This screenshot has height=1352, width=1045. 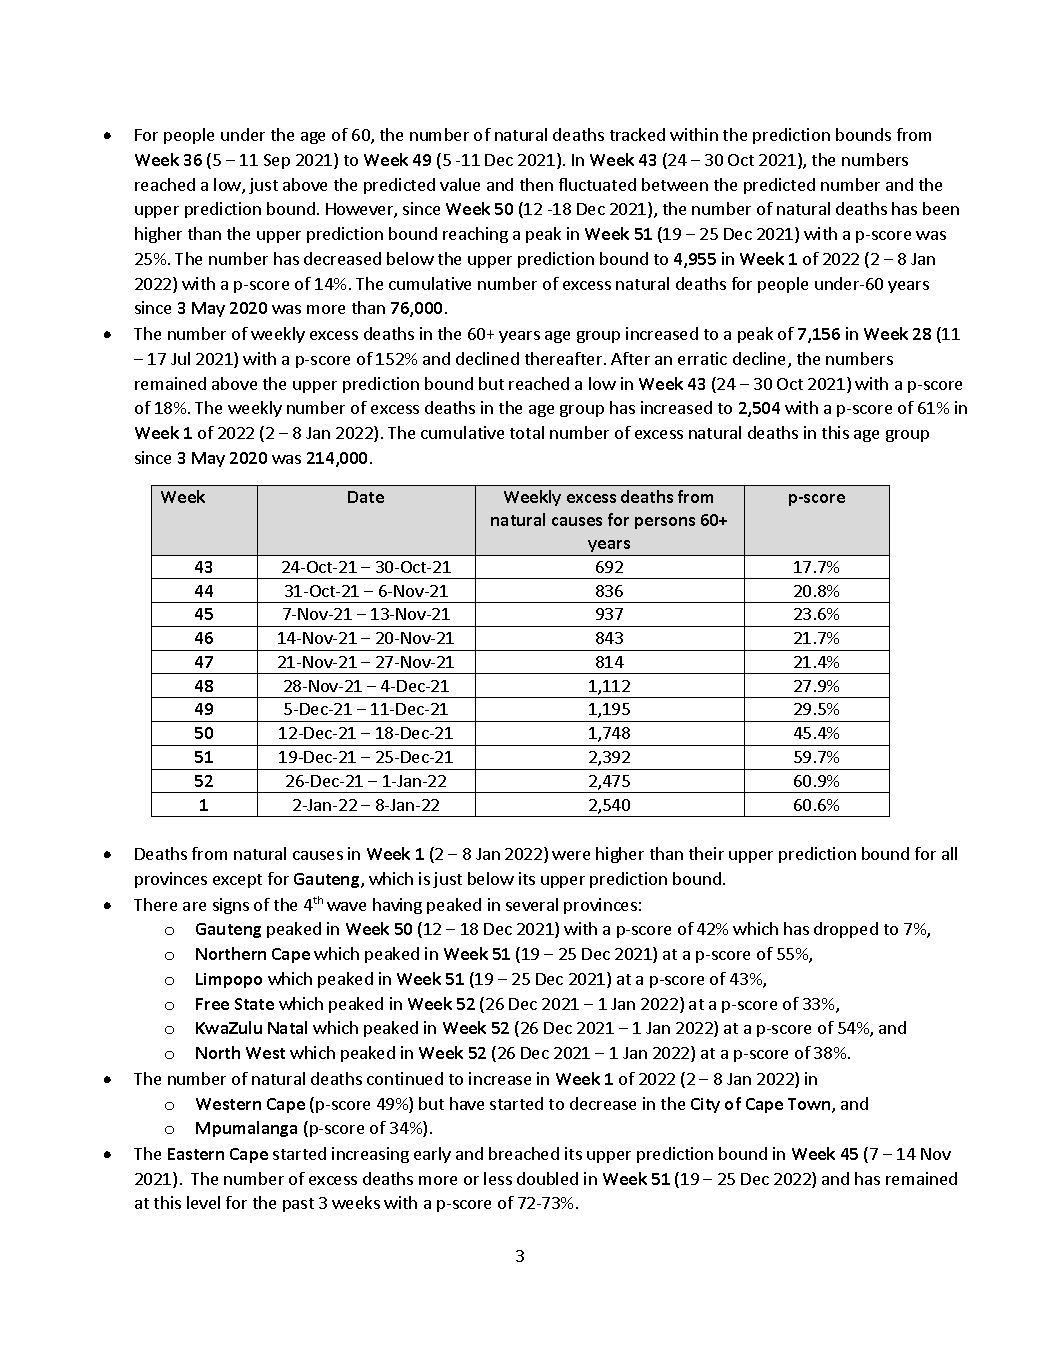 I want to click on persons, so click(x=665, y=523).
